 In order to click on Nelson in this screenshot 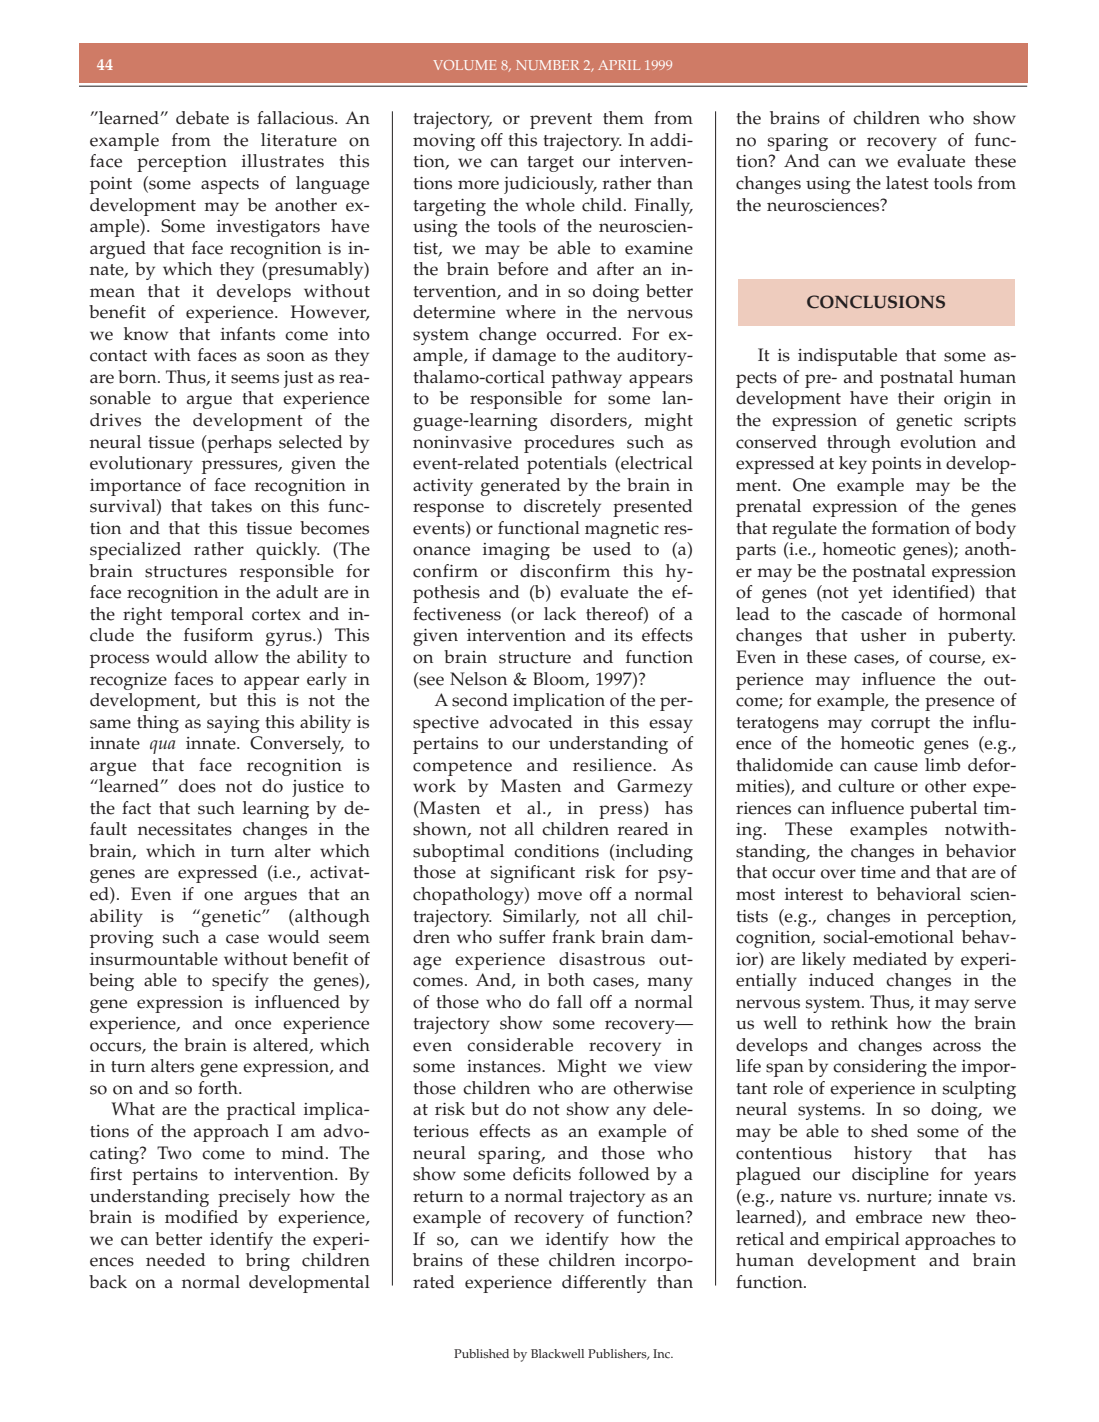, I will do `click(478, 679)`.
